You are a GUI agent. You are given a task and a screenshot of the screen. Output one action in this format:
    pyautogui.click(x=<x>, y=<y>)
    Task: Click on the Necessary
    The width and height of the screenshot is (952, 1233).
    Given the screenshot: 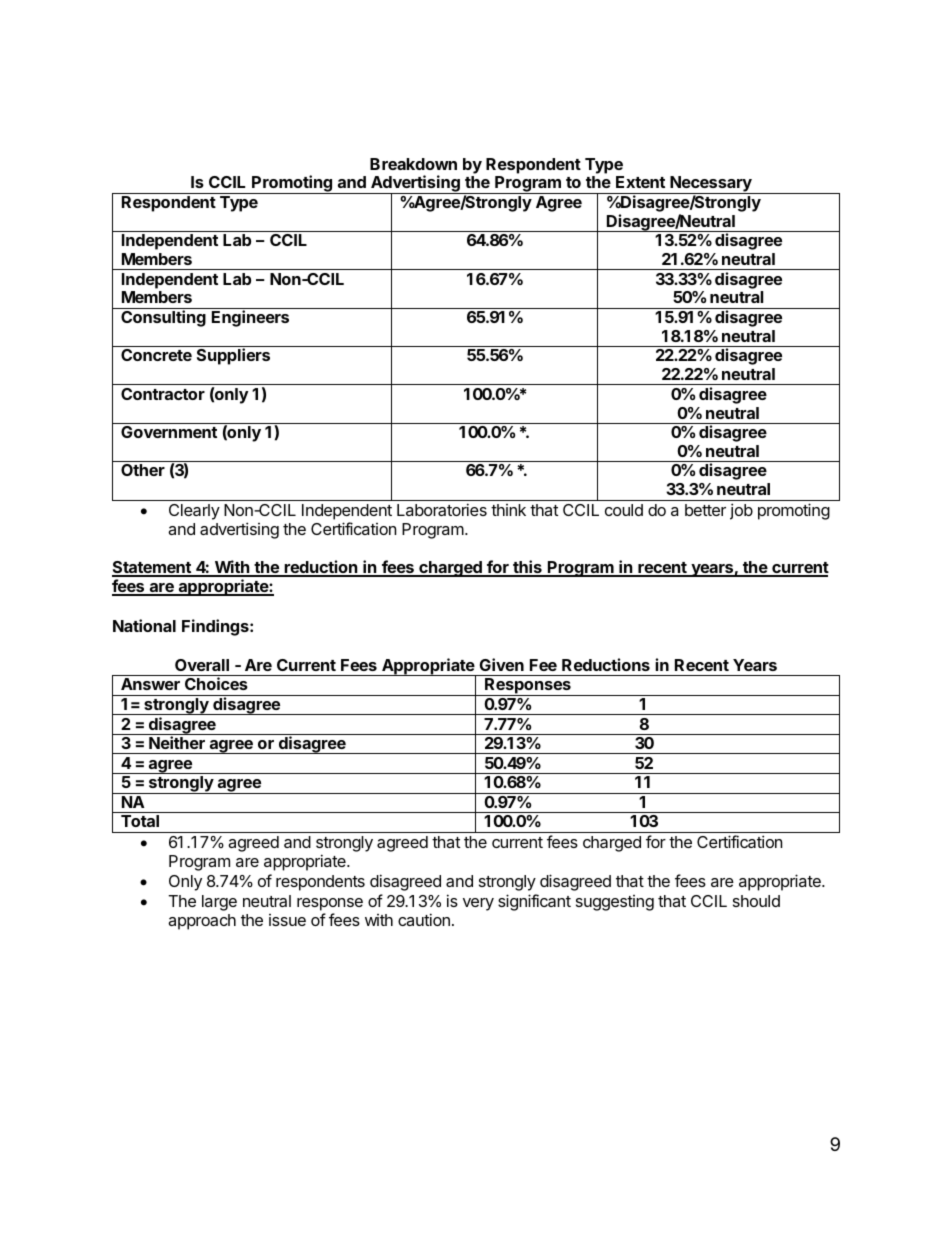 What is the action you would take?
    pyautogui.click(x=711, y=185)
